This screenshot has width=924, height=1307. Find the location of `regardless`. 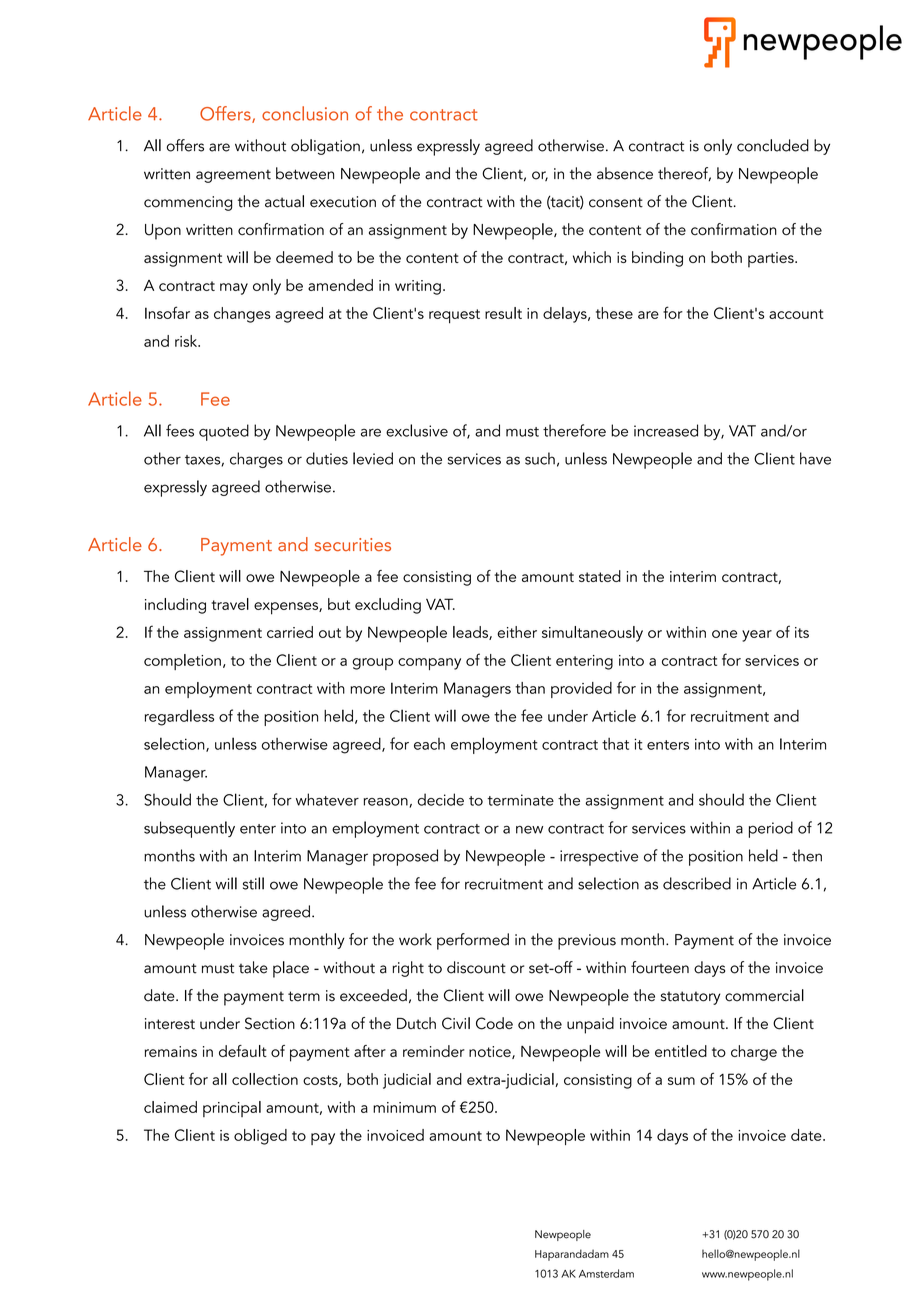

regardless is located at coordinates (179, 717).
